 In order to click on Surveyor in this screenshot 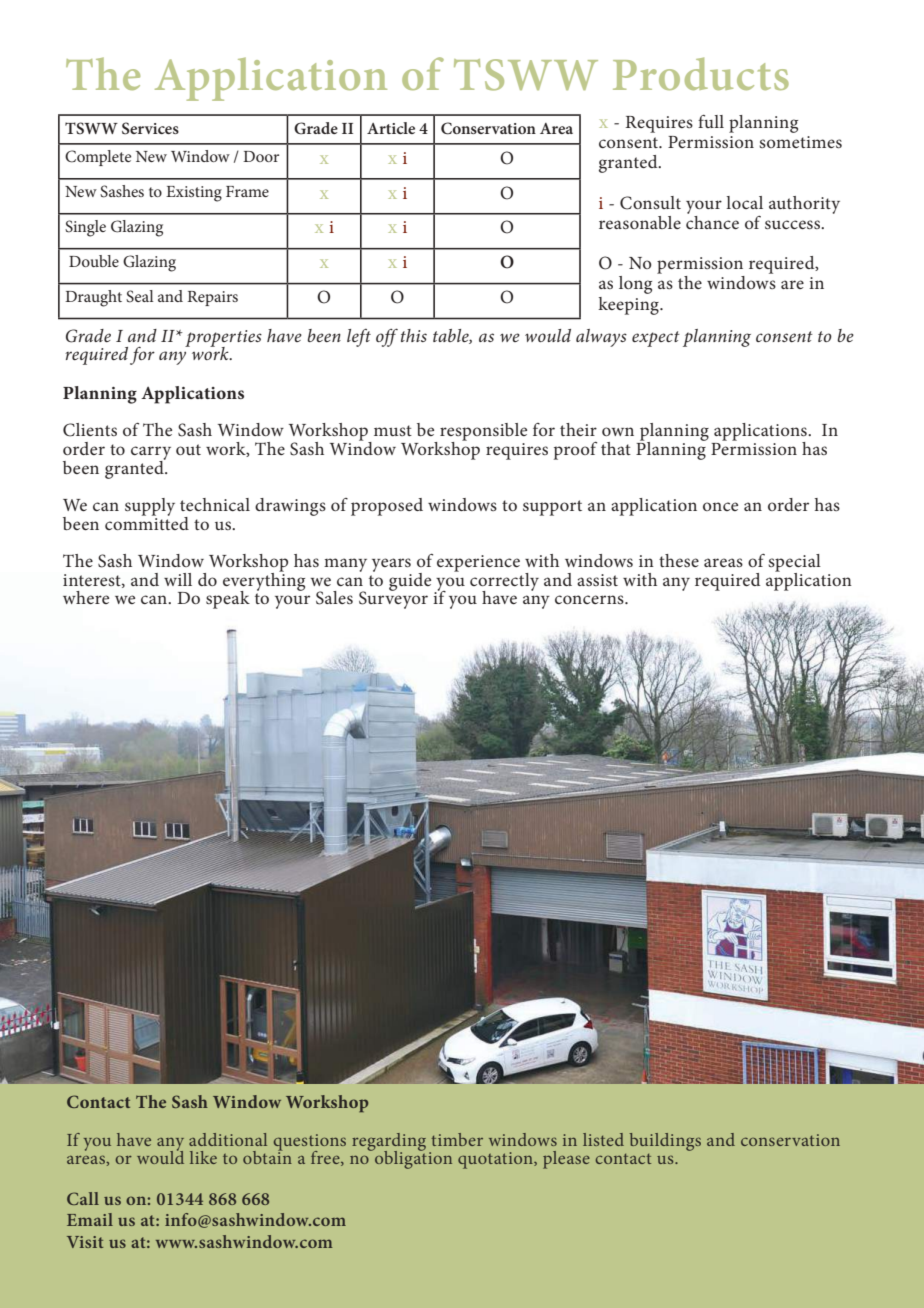, I will do `click(393, 599)`.
